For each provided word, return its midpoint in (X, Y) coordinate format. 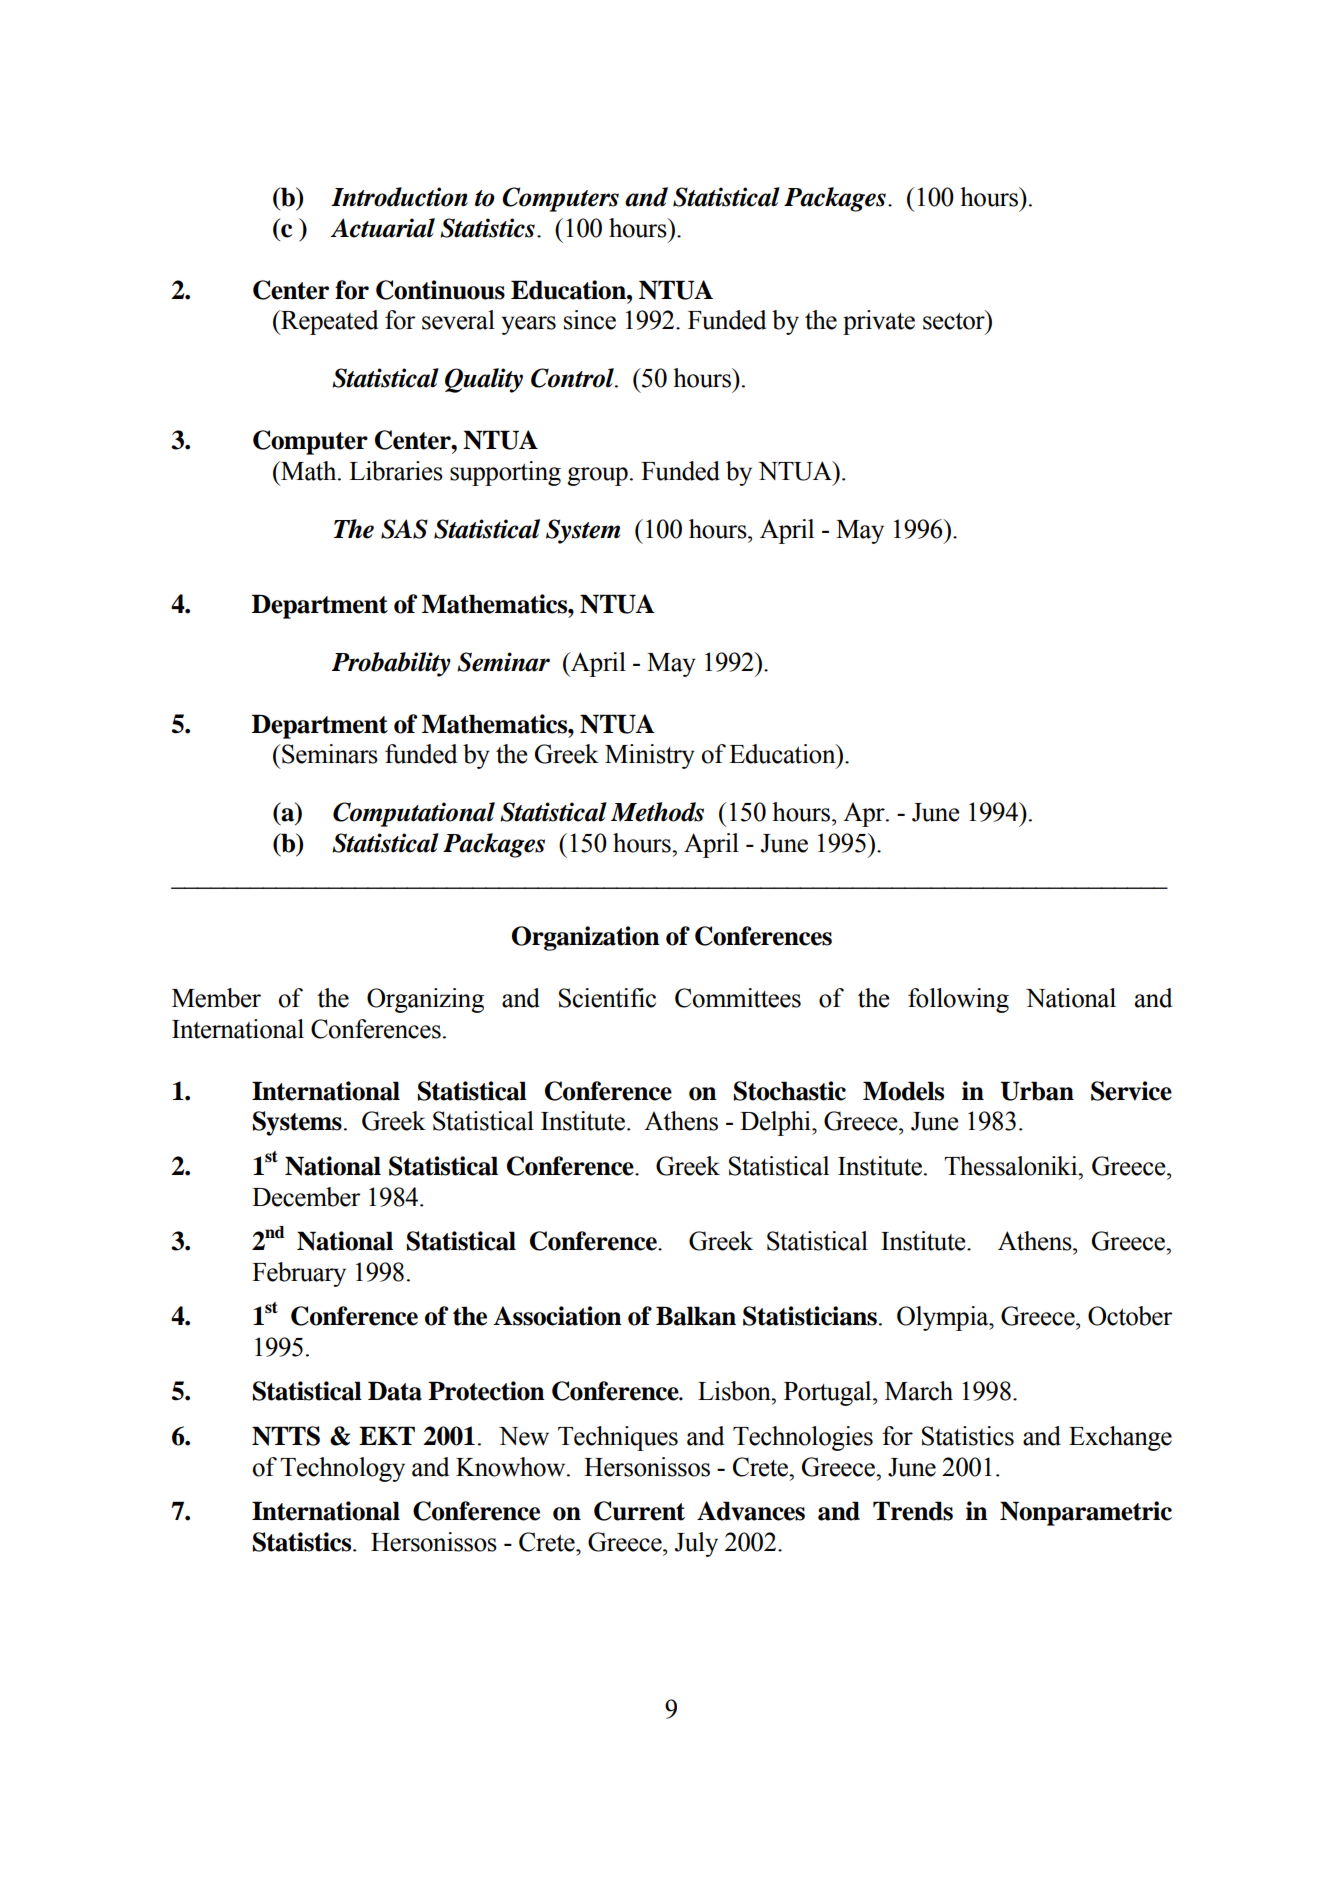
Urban (1037, 1091)
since (590, 320)
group (597, 476)
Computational (414, 814)
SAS (404, 529)
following (958, 1000)
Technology (342, 1469)
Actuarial (382, 228)
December (306, 1197)
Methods (657, 812)
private (879, 322)
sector (955, 320)
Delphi (776, 1123)
